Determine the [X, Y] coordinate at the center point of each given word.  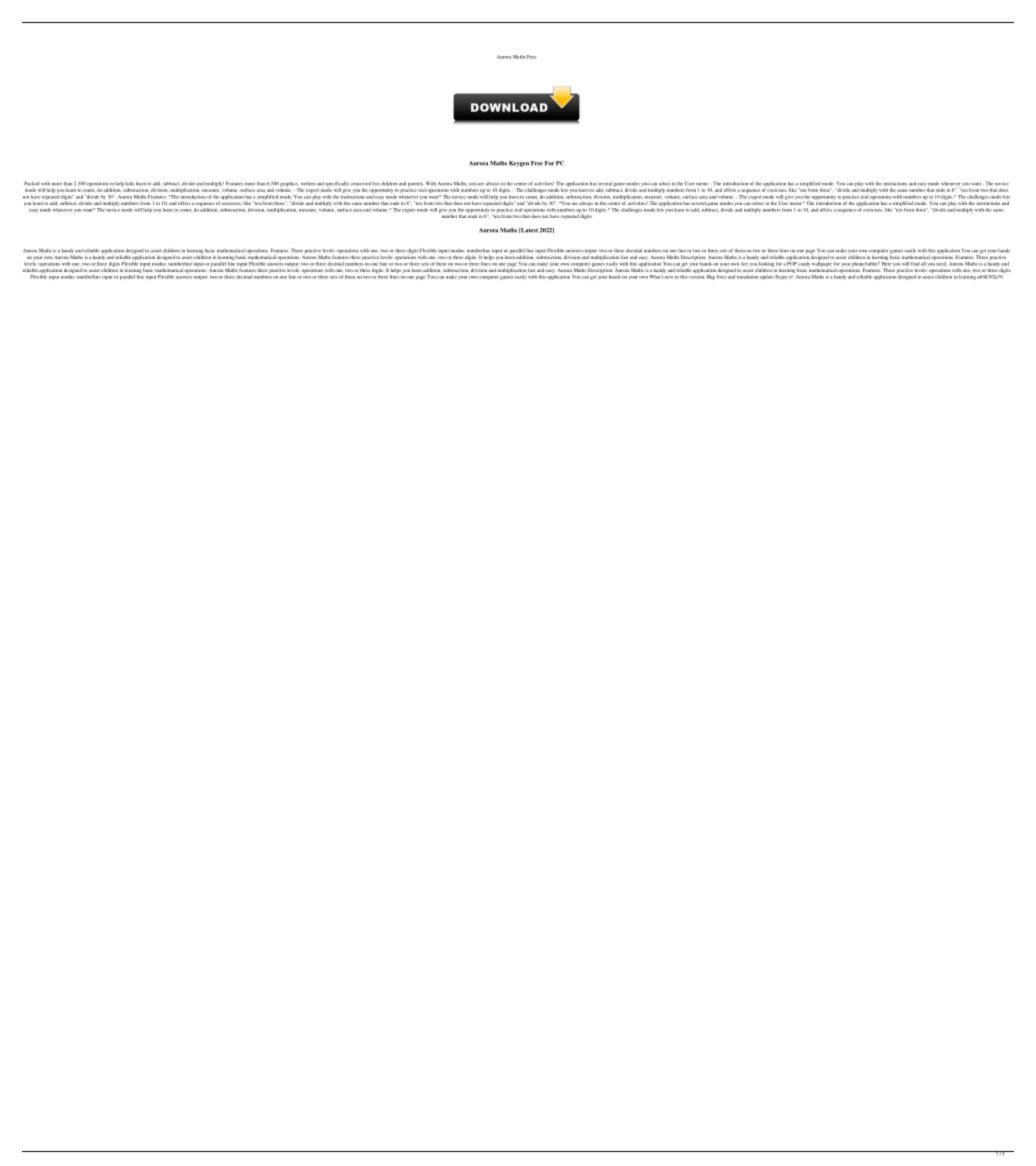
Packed [32, 183]
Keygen [519, 164]
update [767, 277]
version [697, 277]
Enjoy [781, 277]
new [669, 277]
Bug [711, 277]
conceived [361, 184]
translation [748, 277]
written [308, 184]
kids [130, 184]
